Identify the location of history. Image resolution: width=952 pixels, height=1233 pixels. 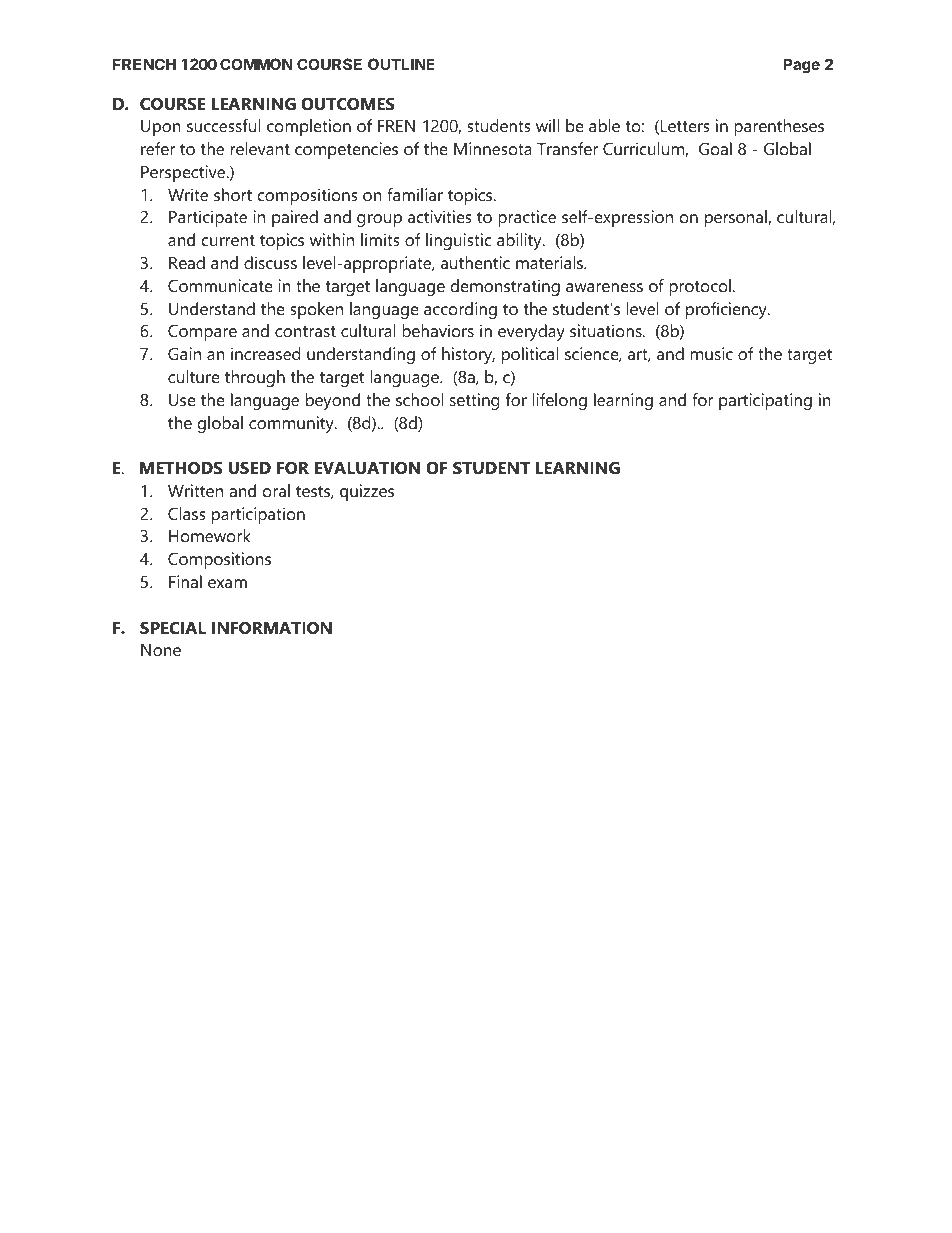
(468, 355).
